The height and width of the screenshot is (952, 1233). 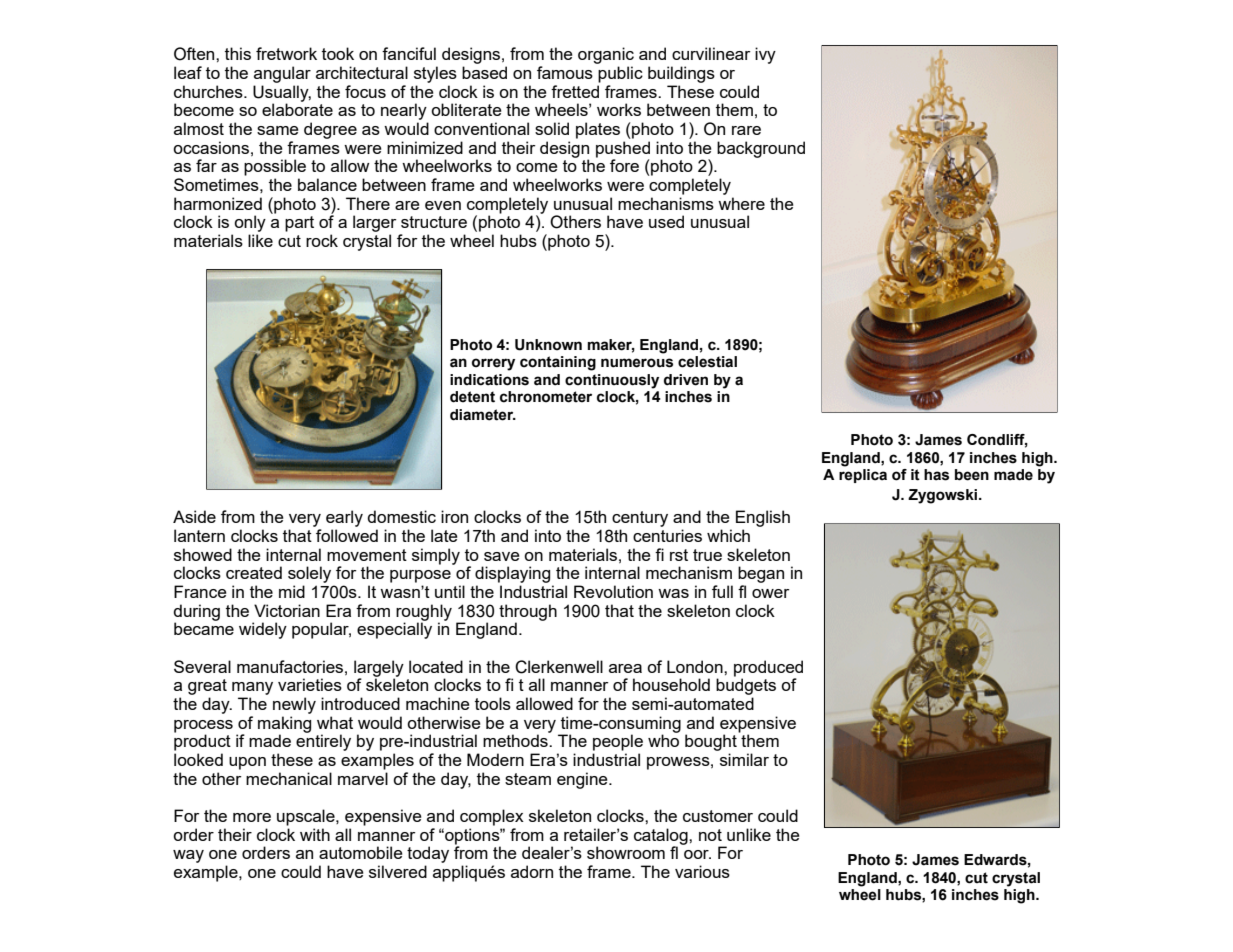 What do you see at coordinates (640, 519) in the screenshot?
I see `century` at bounding box center [640, 519].
